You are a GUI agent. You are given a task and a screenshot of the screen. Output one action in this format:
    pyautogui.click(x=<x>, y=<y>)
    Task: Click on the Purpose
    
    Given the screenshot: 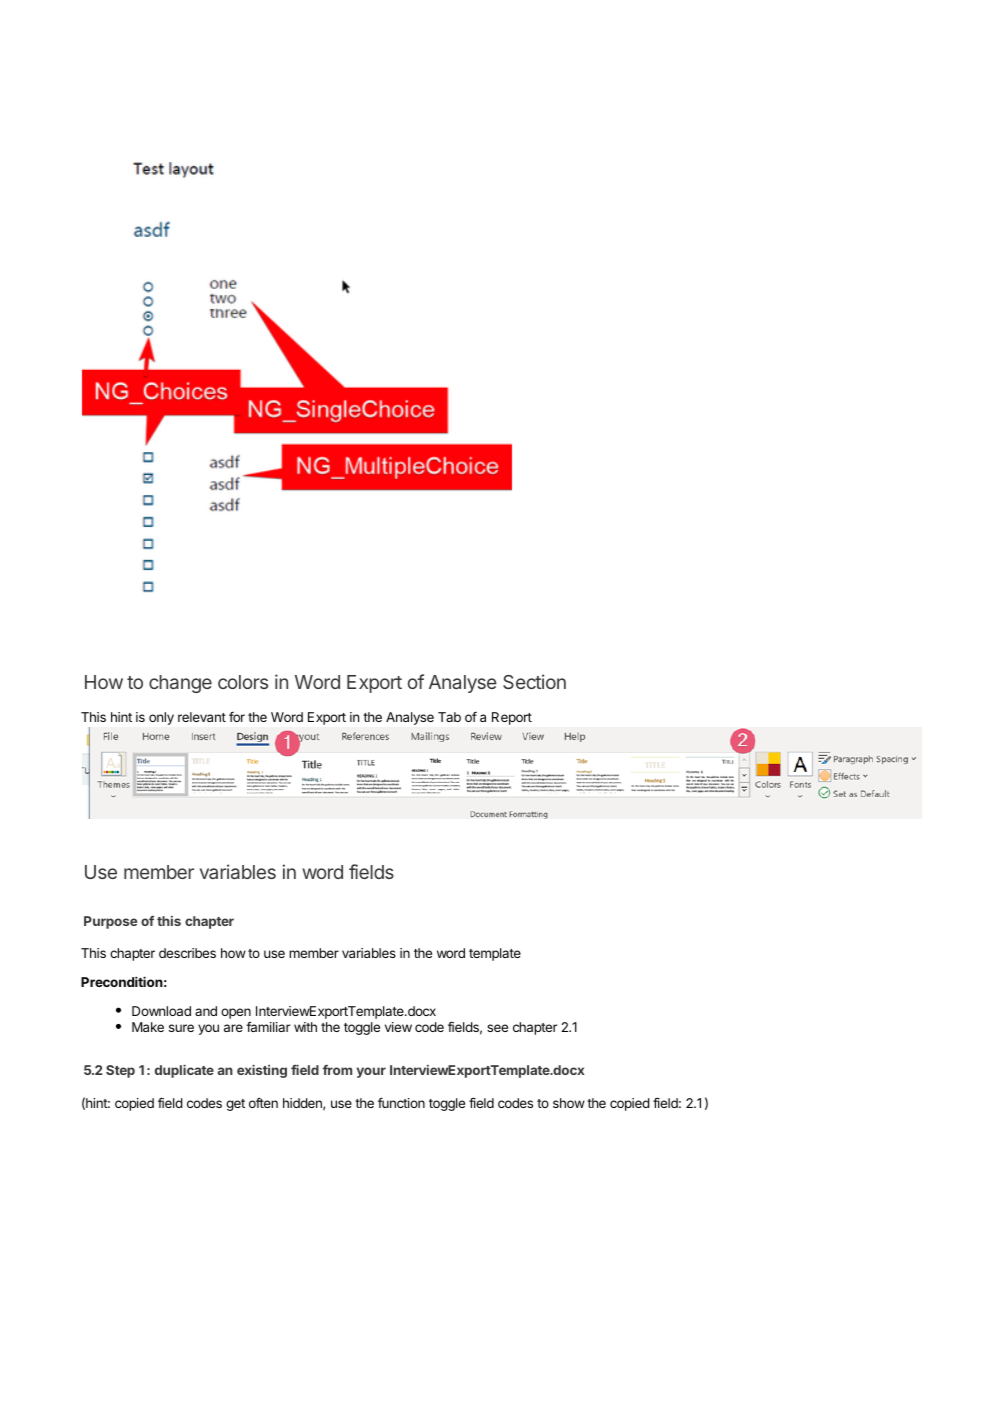 What is the action you would take?
    pyautogui.click(x=110, y=922)
